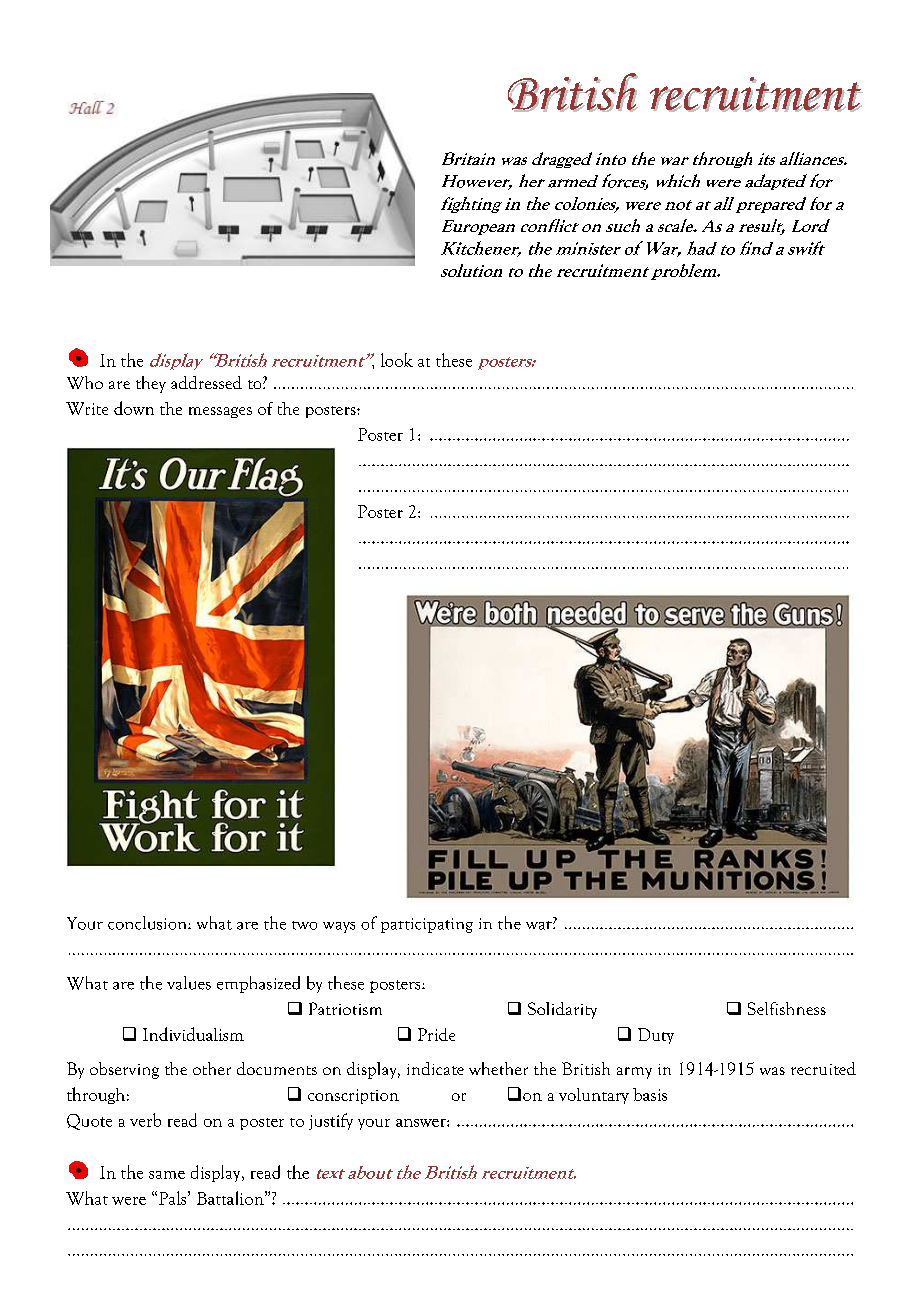 This document has width=924, height=1308. What do you see at coordinates (167, 1175) in the document?
I see `same` at bounding box center [167, 1175].
